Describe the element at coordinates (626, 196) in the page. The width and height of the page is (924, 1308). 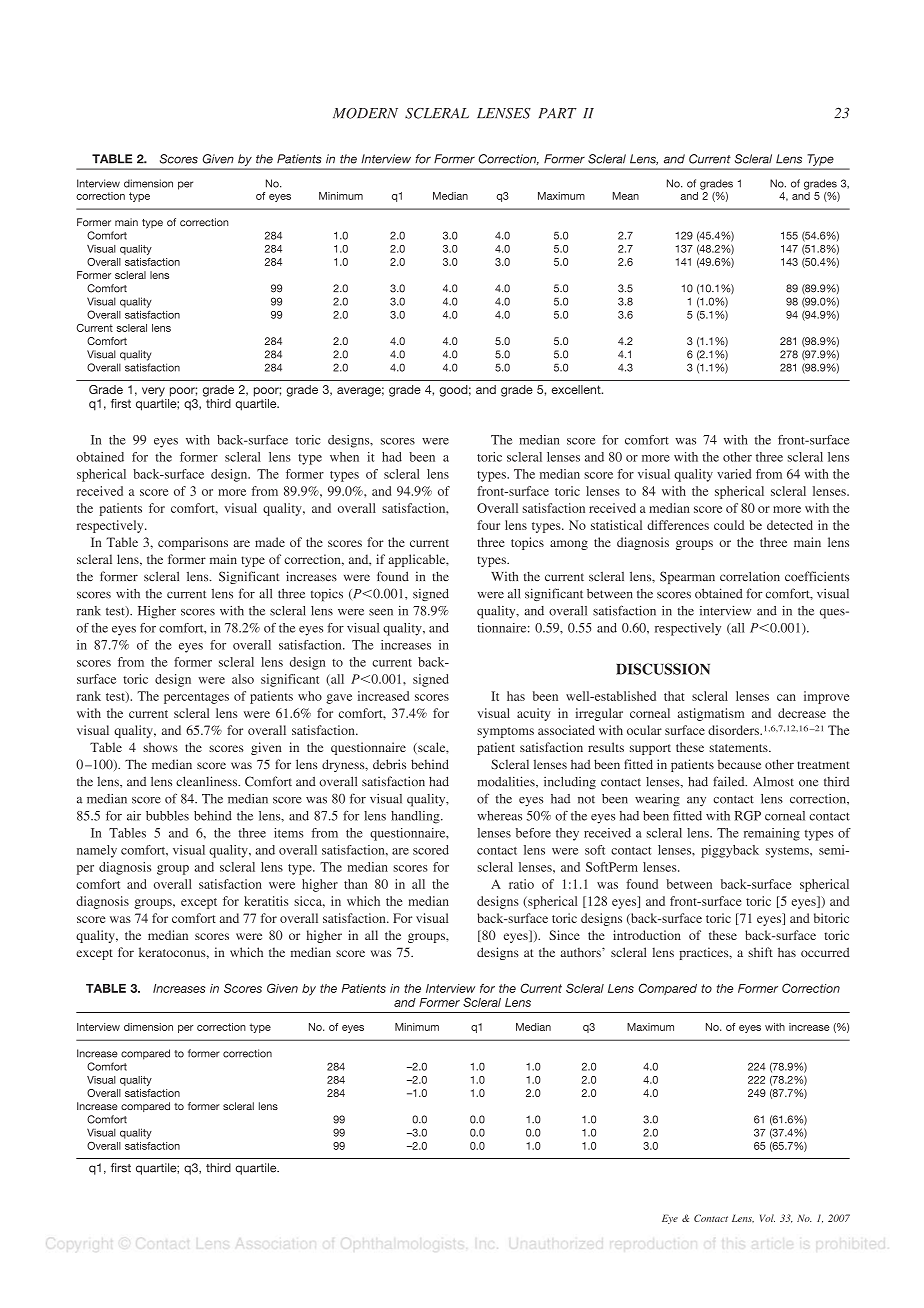
I see `Mean` at that location.
